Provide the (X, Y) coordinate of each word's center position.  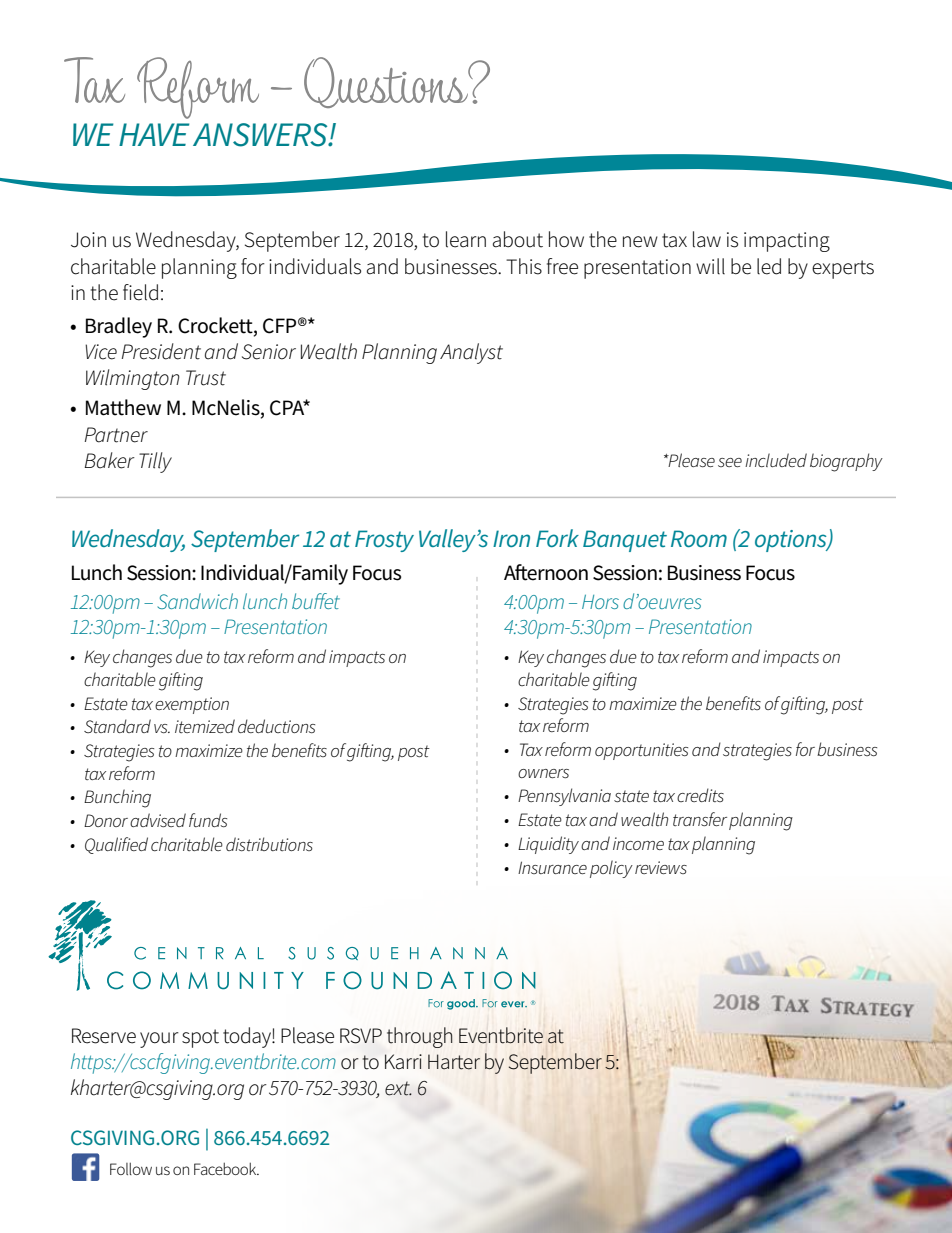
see (730, 462)
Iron (511, 538)
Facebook (226, 1168)
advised (158, 820)
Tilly (155, 462)
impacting (787, 242)
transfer (700, 819)
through (420, 1037)
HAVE (154, 134)
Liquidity (548, 845)
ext (398, 1088)
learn (466, 239)
